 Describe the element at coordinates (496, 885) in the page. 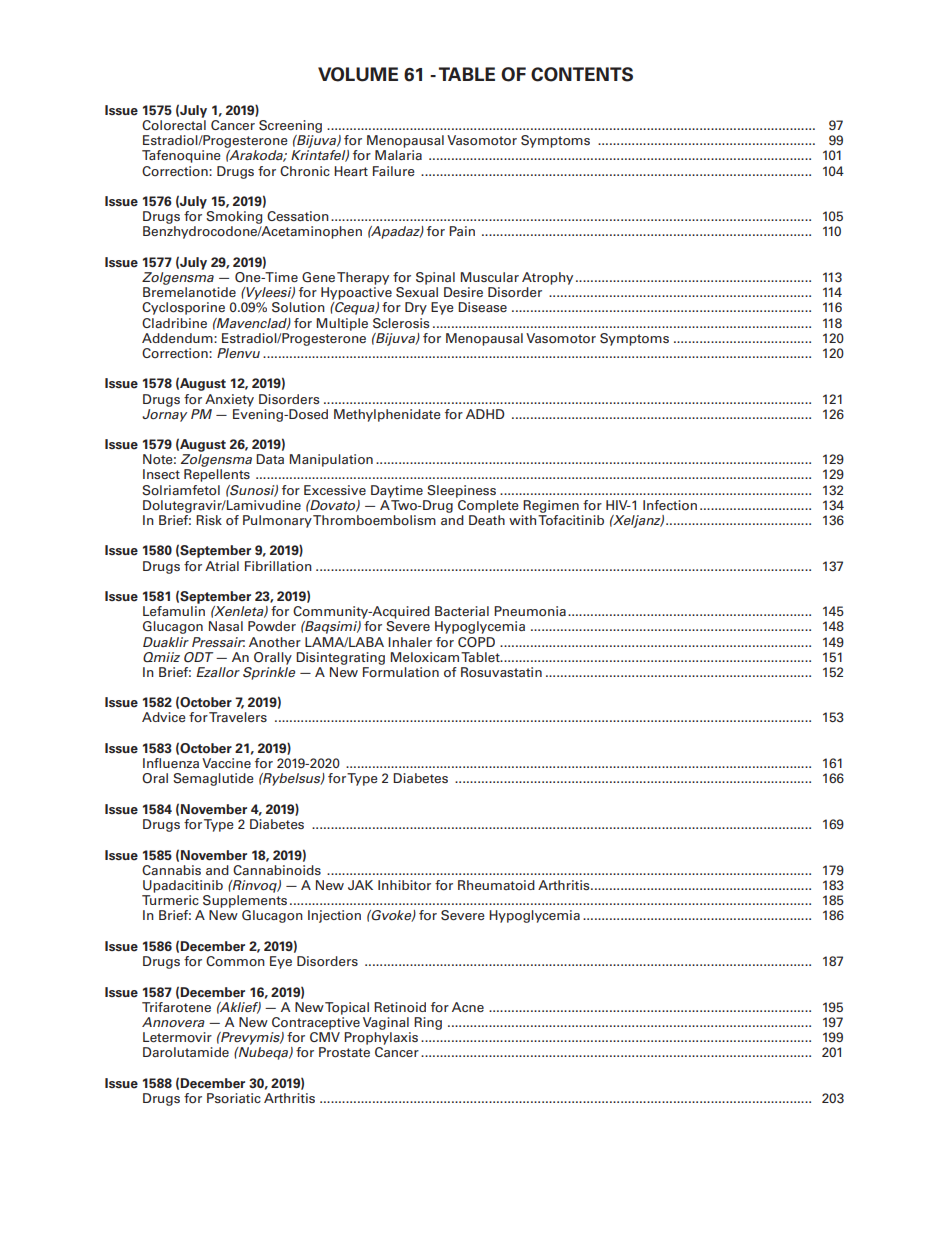

I see `Rheumatoid` at that location.
